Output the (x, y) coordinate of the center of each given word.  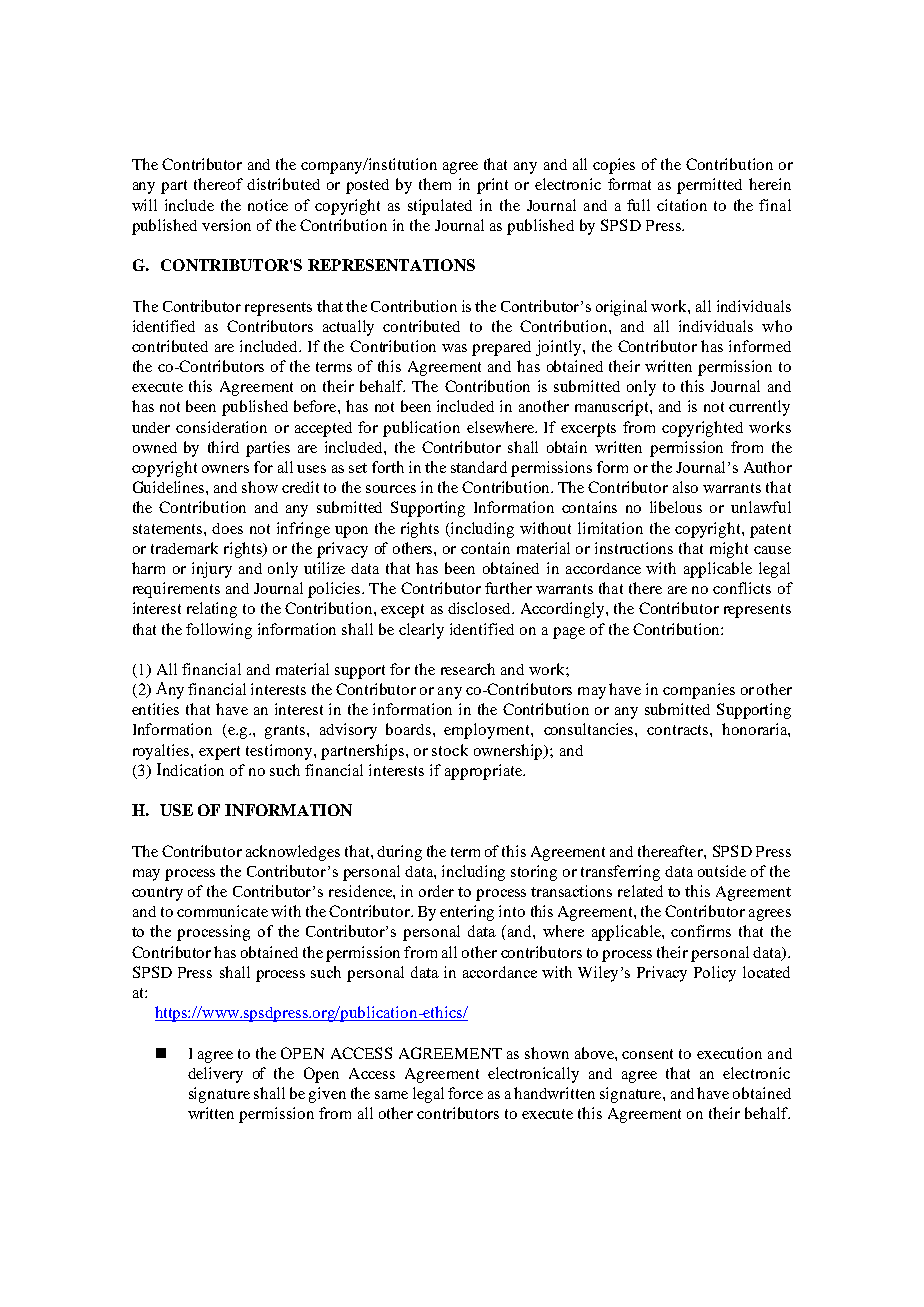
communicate (222, 911)
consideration (221, 427)
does (227, 528)
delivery (215, 1075)
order (436, 891)
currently (759, 408)
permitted (709, 186)
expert (219, 753)
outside (722, 871)
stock (450, 750)
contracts (679, 730)
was (454, 348)
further (508, 588)
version (226, 225)
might (729, 550)
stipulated (440, 207)
